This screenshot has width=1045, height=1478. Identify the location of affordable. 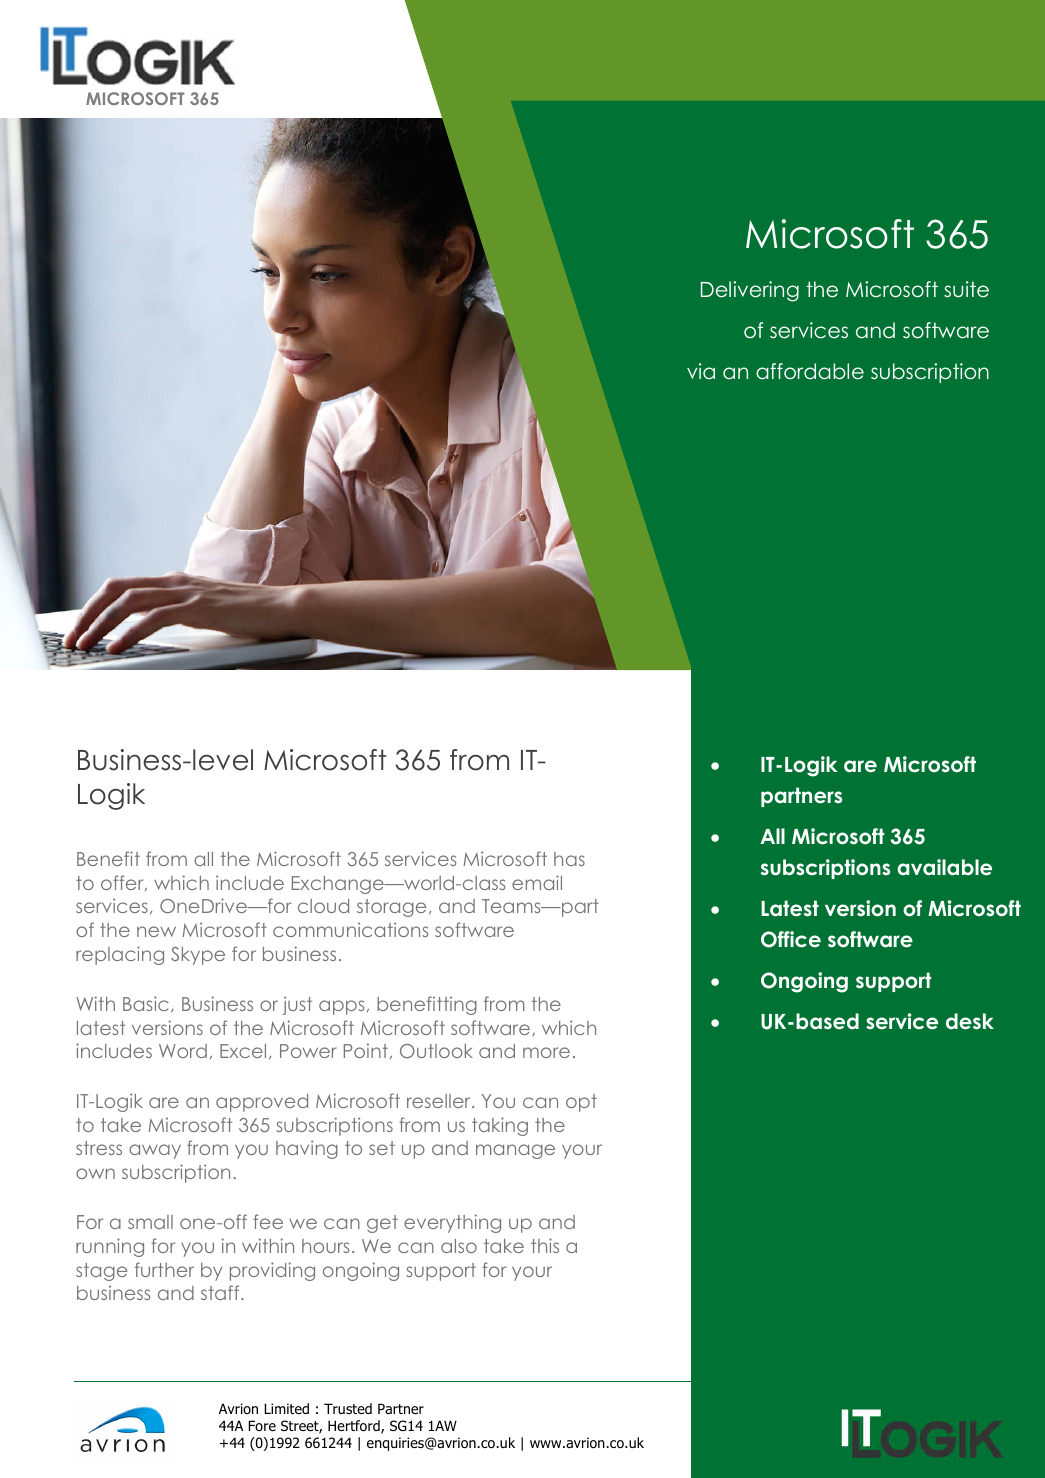
(810, 371).
